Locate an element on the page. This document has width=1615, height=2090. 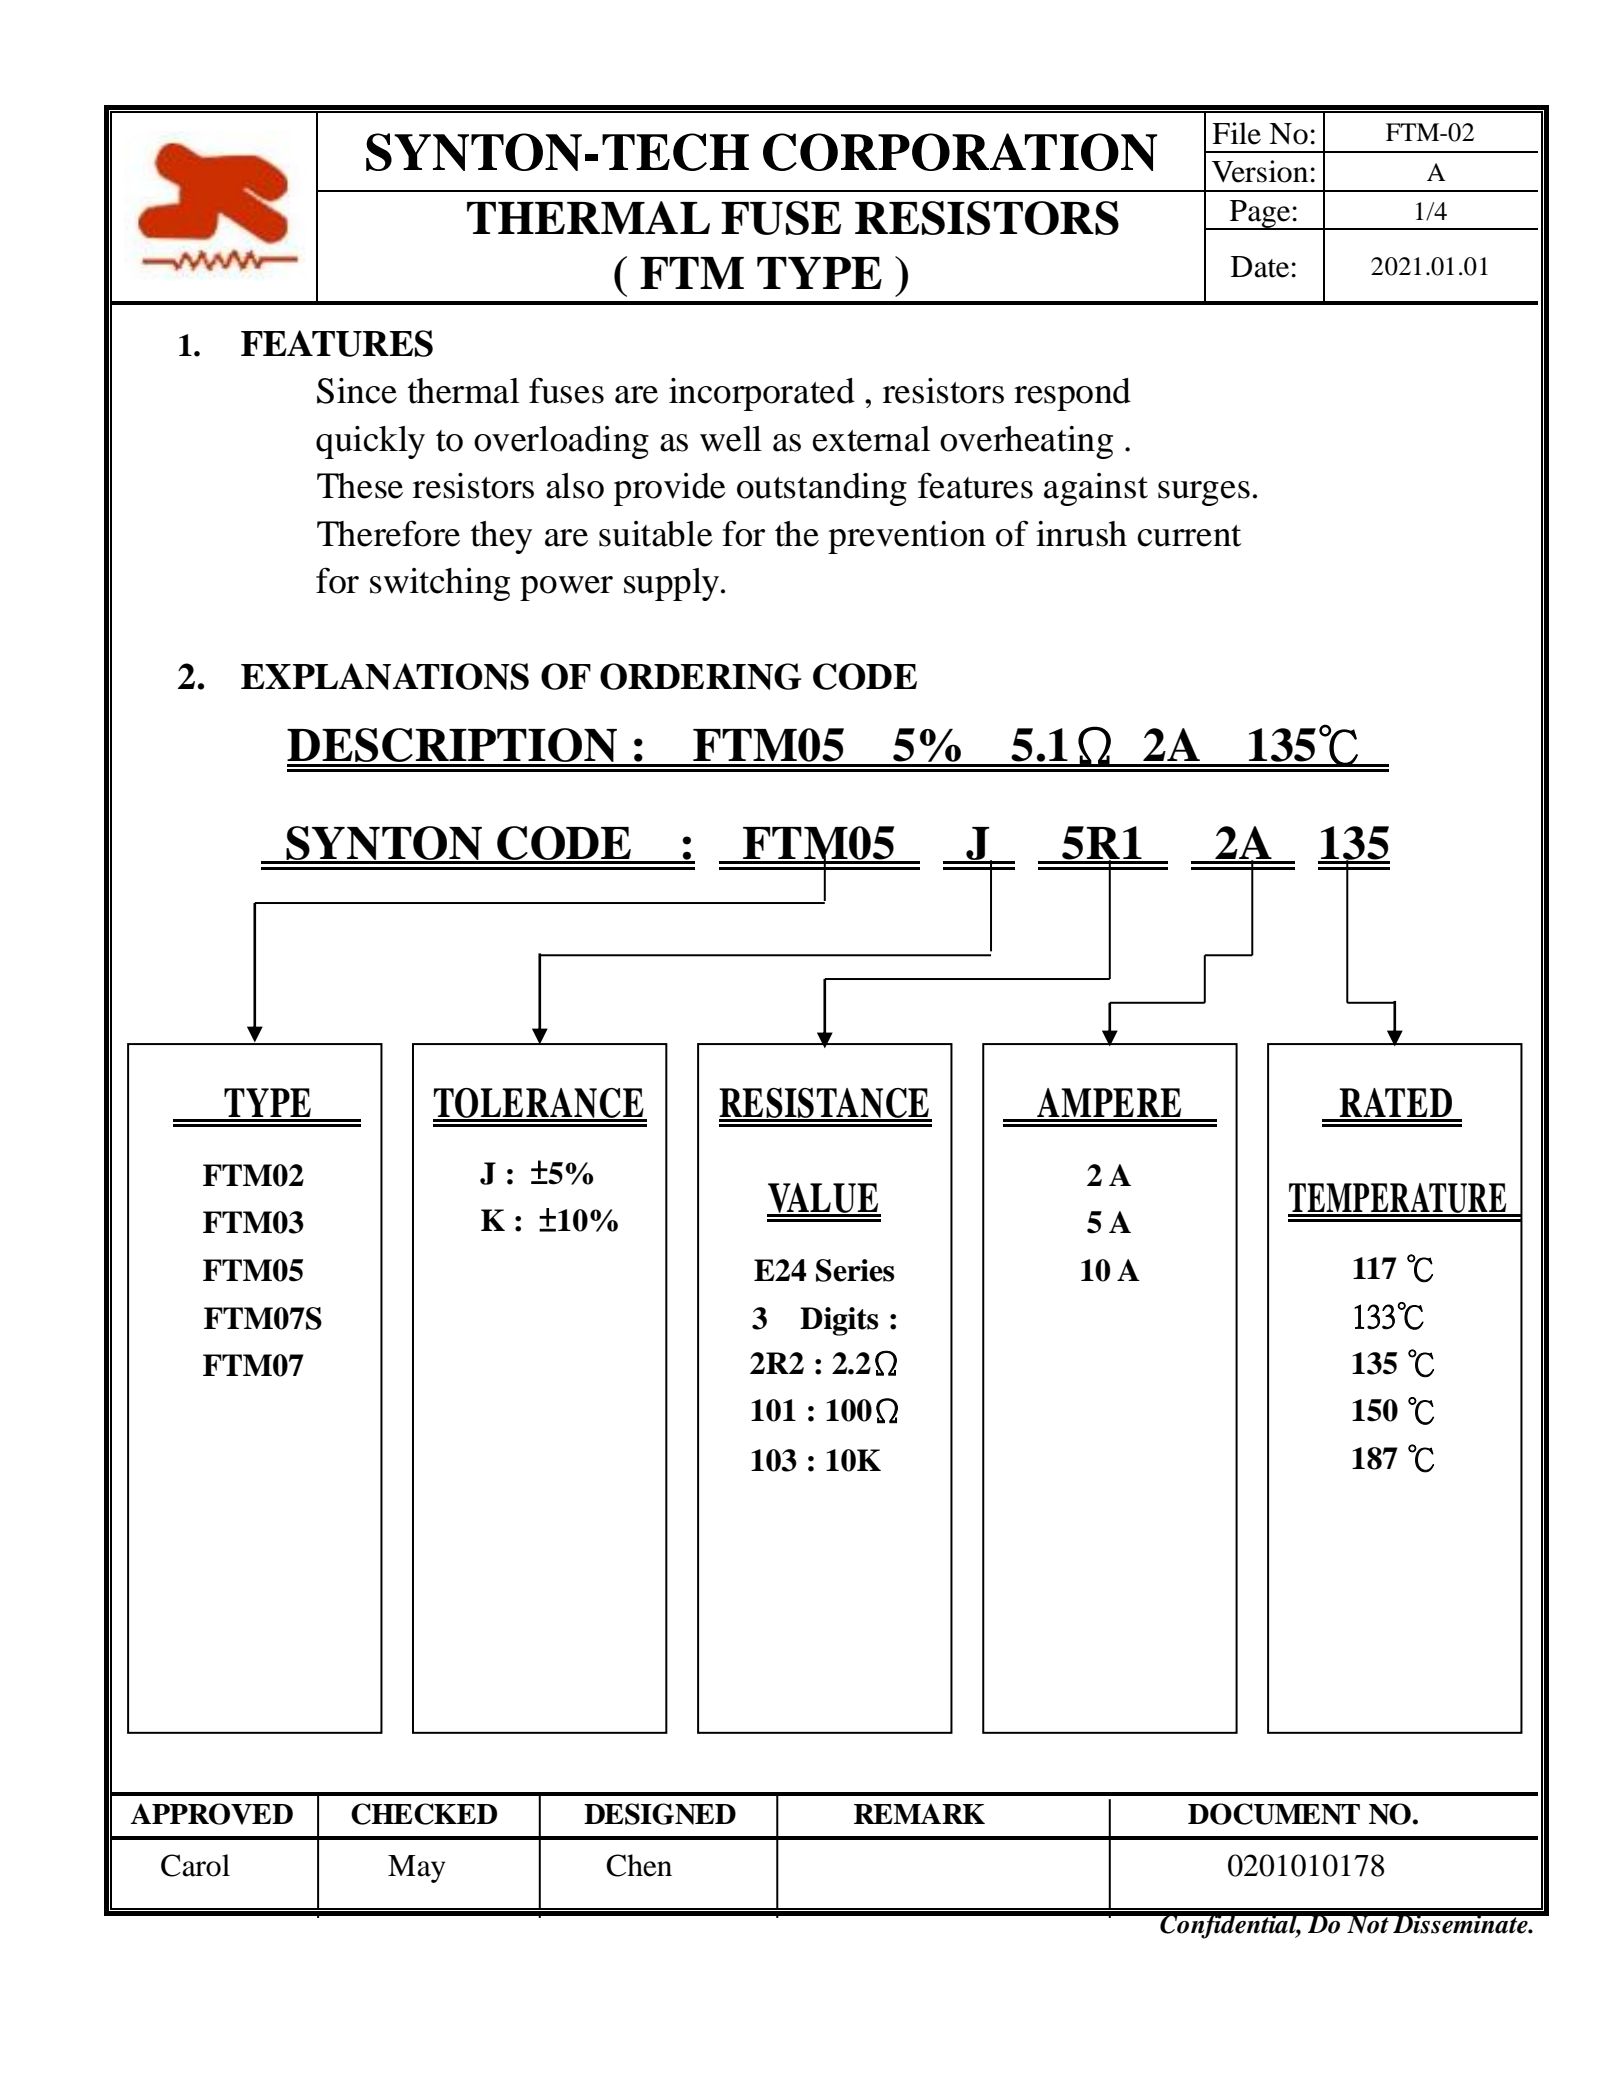
Since is located at coordinates (357, 391).
